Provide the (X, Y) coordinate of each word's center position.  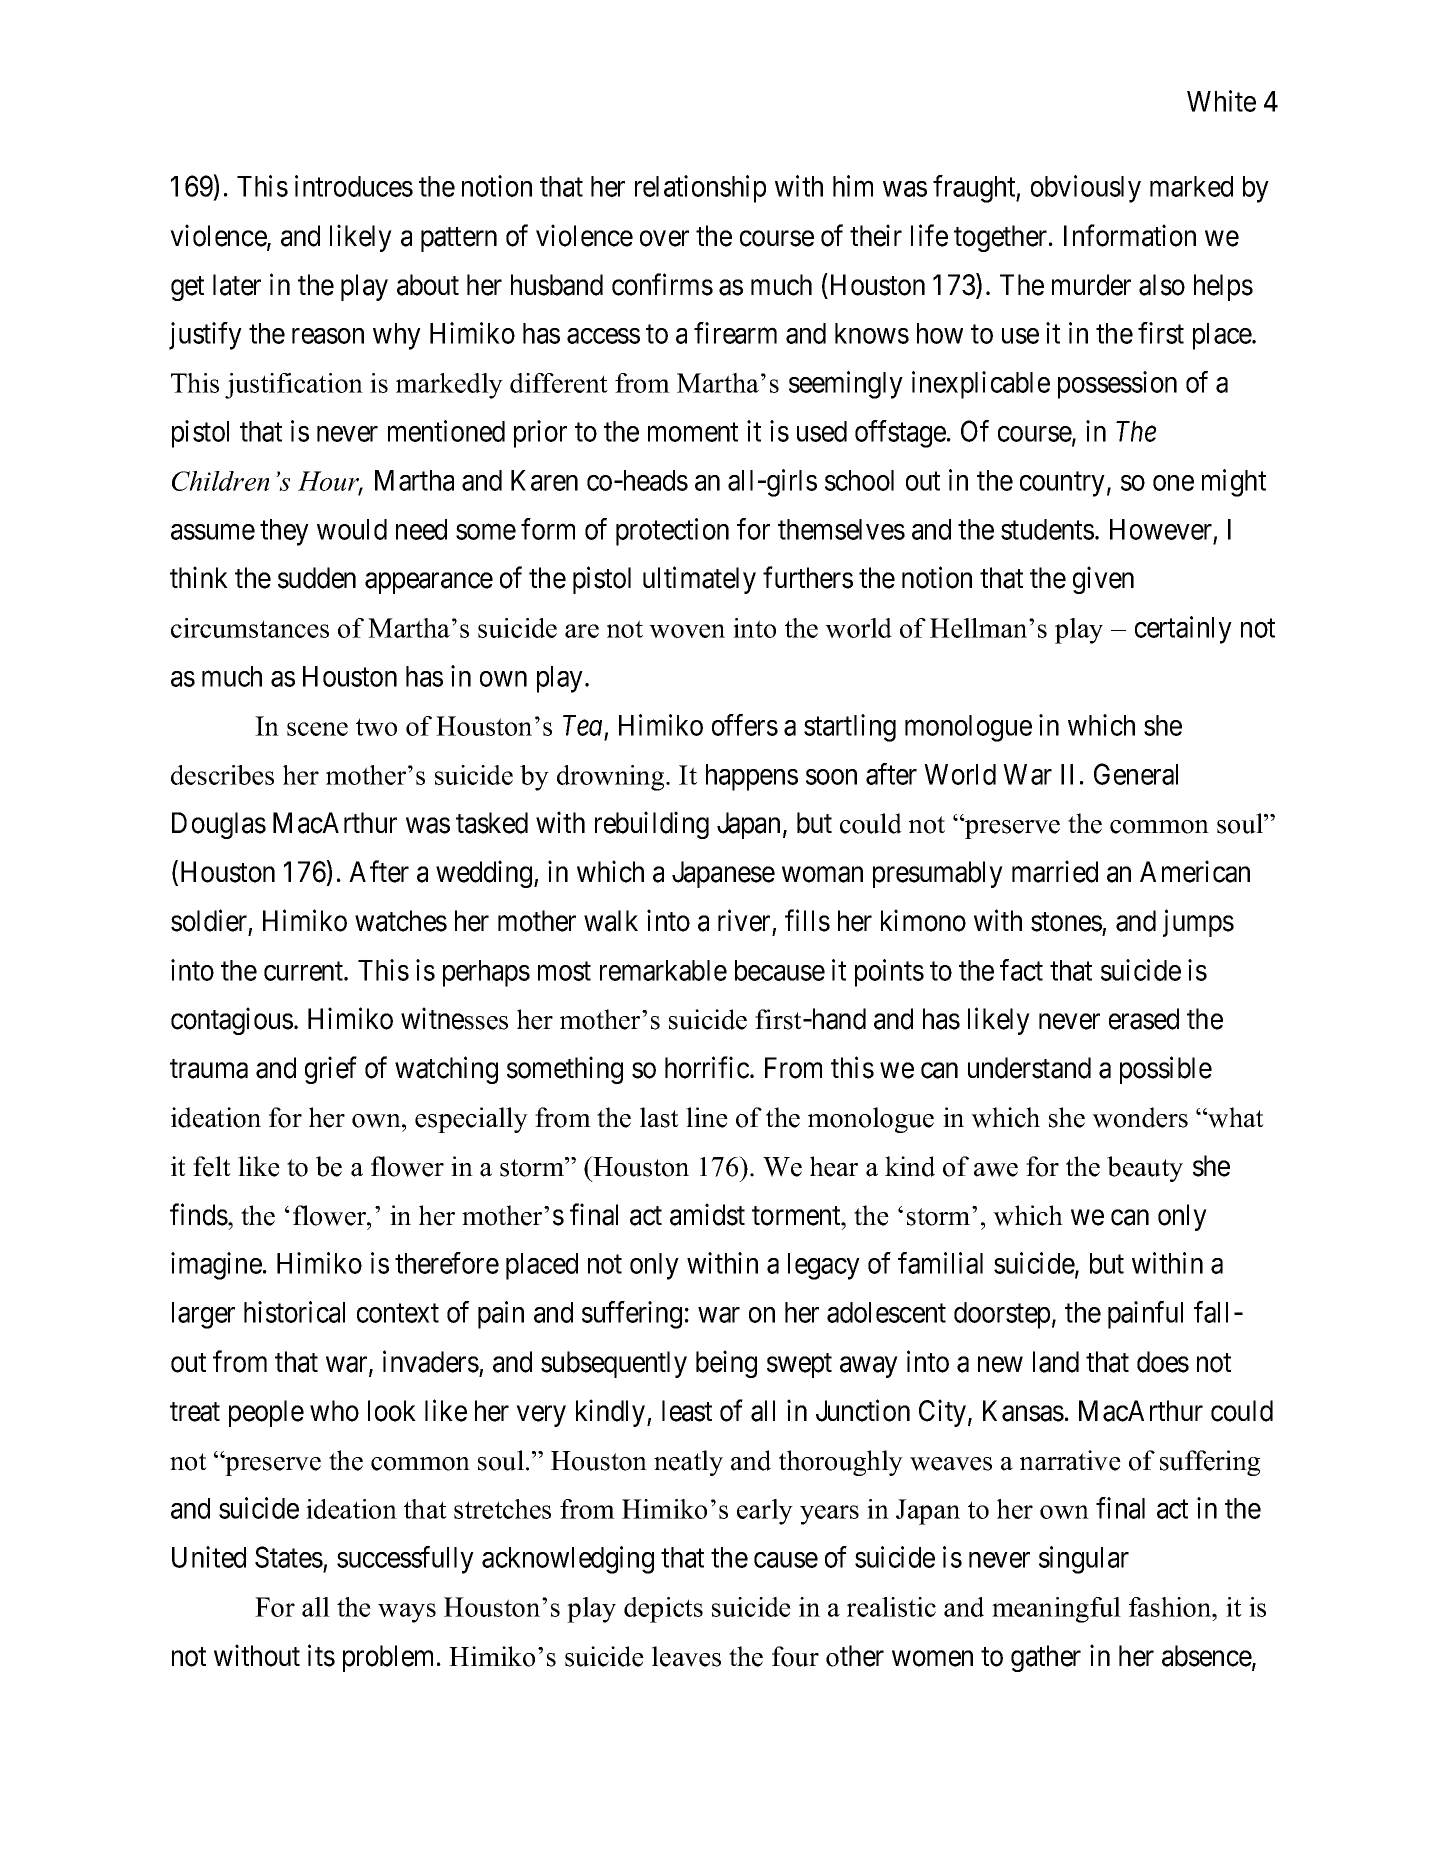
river (744, 921)
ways (407, 1613)
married (1055, 872)
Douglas (219, 825)
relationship (700, 189)
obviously (1086, 189)
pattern (459, 239)
